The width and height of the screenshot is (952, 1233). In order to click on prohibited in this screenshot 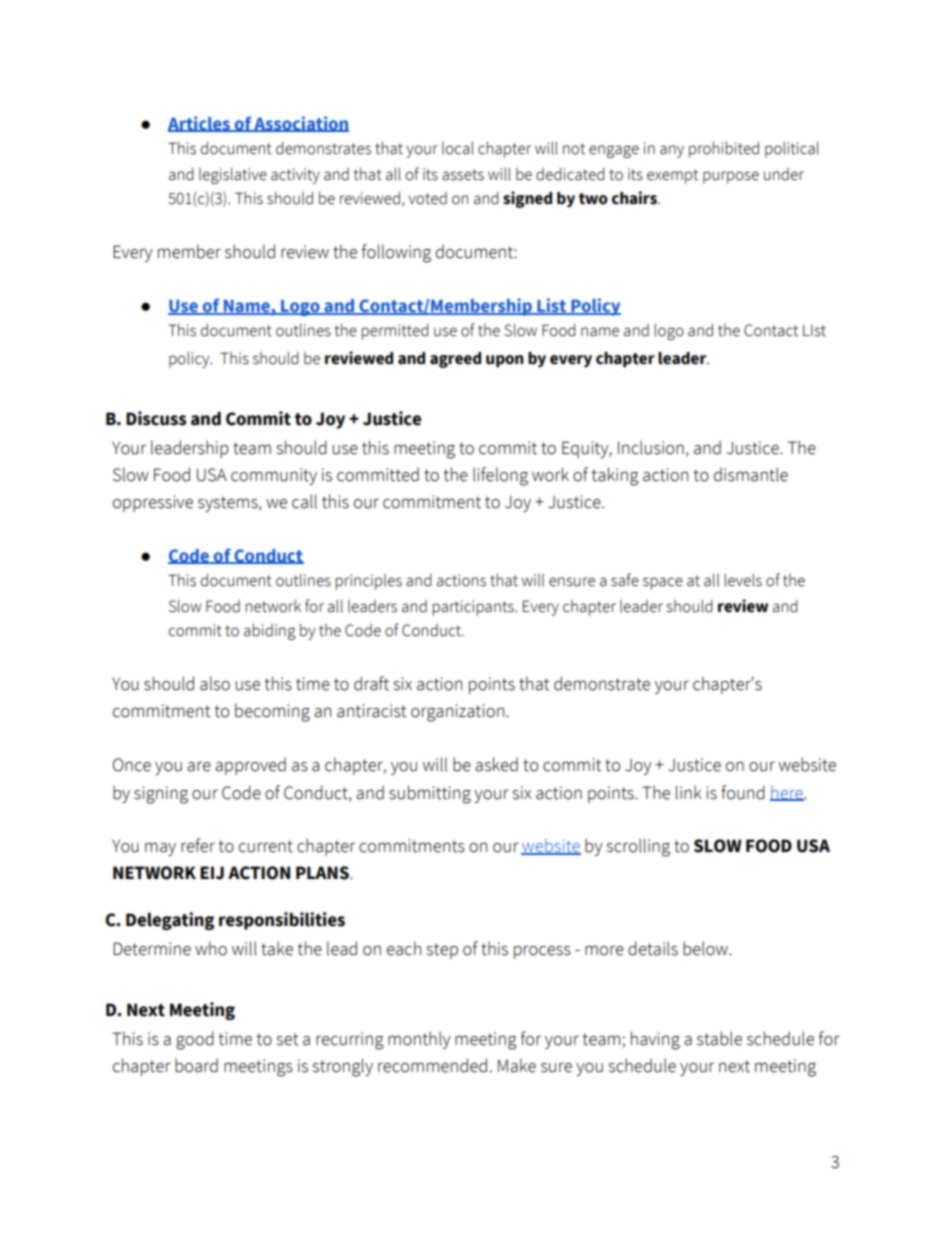, I will do `click(724, 149)`.
